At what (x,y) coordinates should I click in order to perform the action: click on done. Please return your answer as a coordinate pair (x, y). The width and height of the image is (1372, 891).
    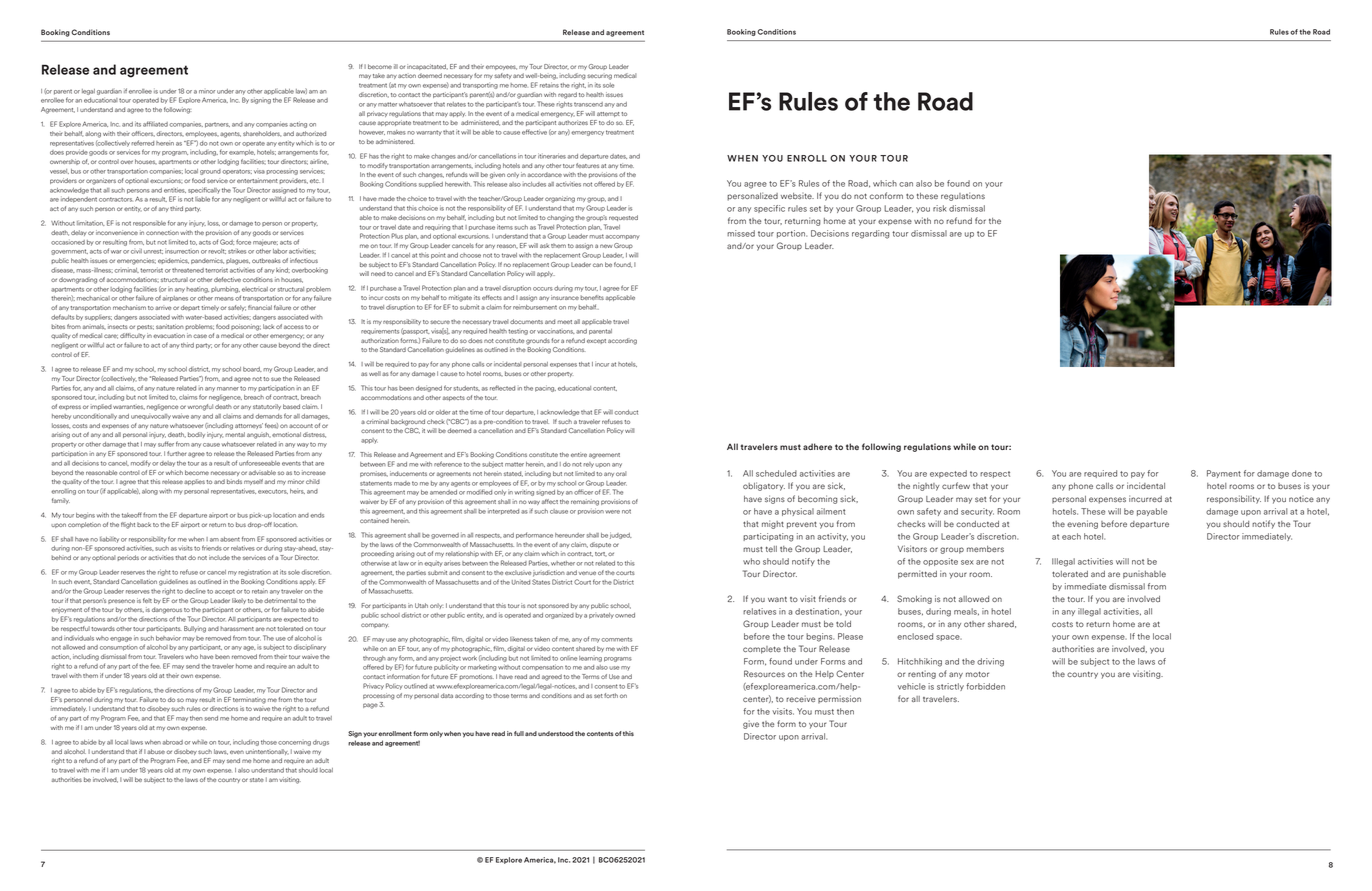
    Looking at the image, I should click on (1302, 473).
